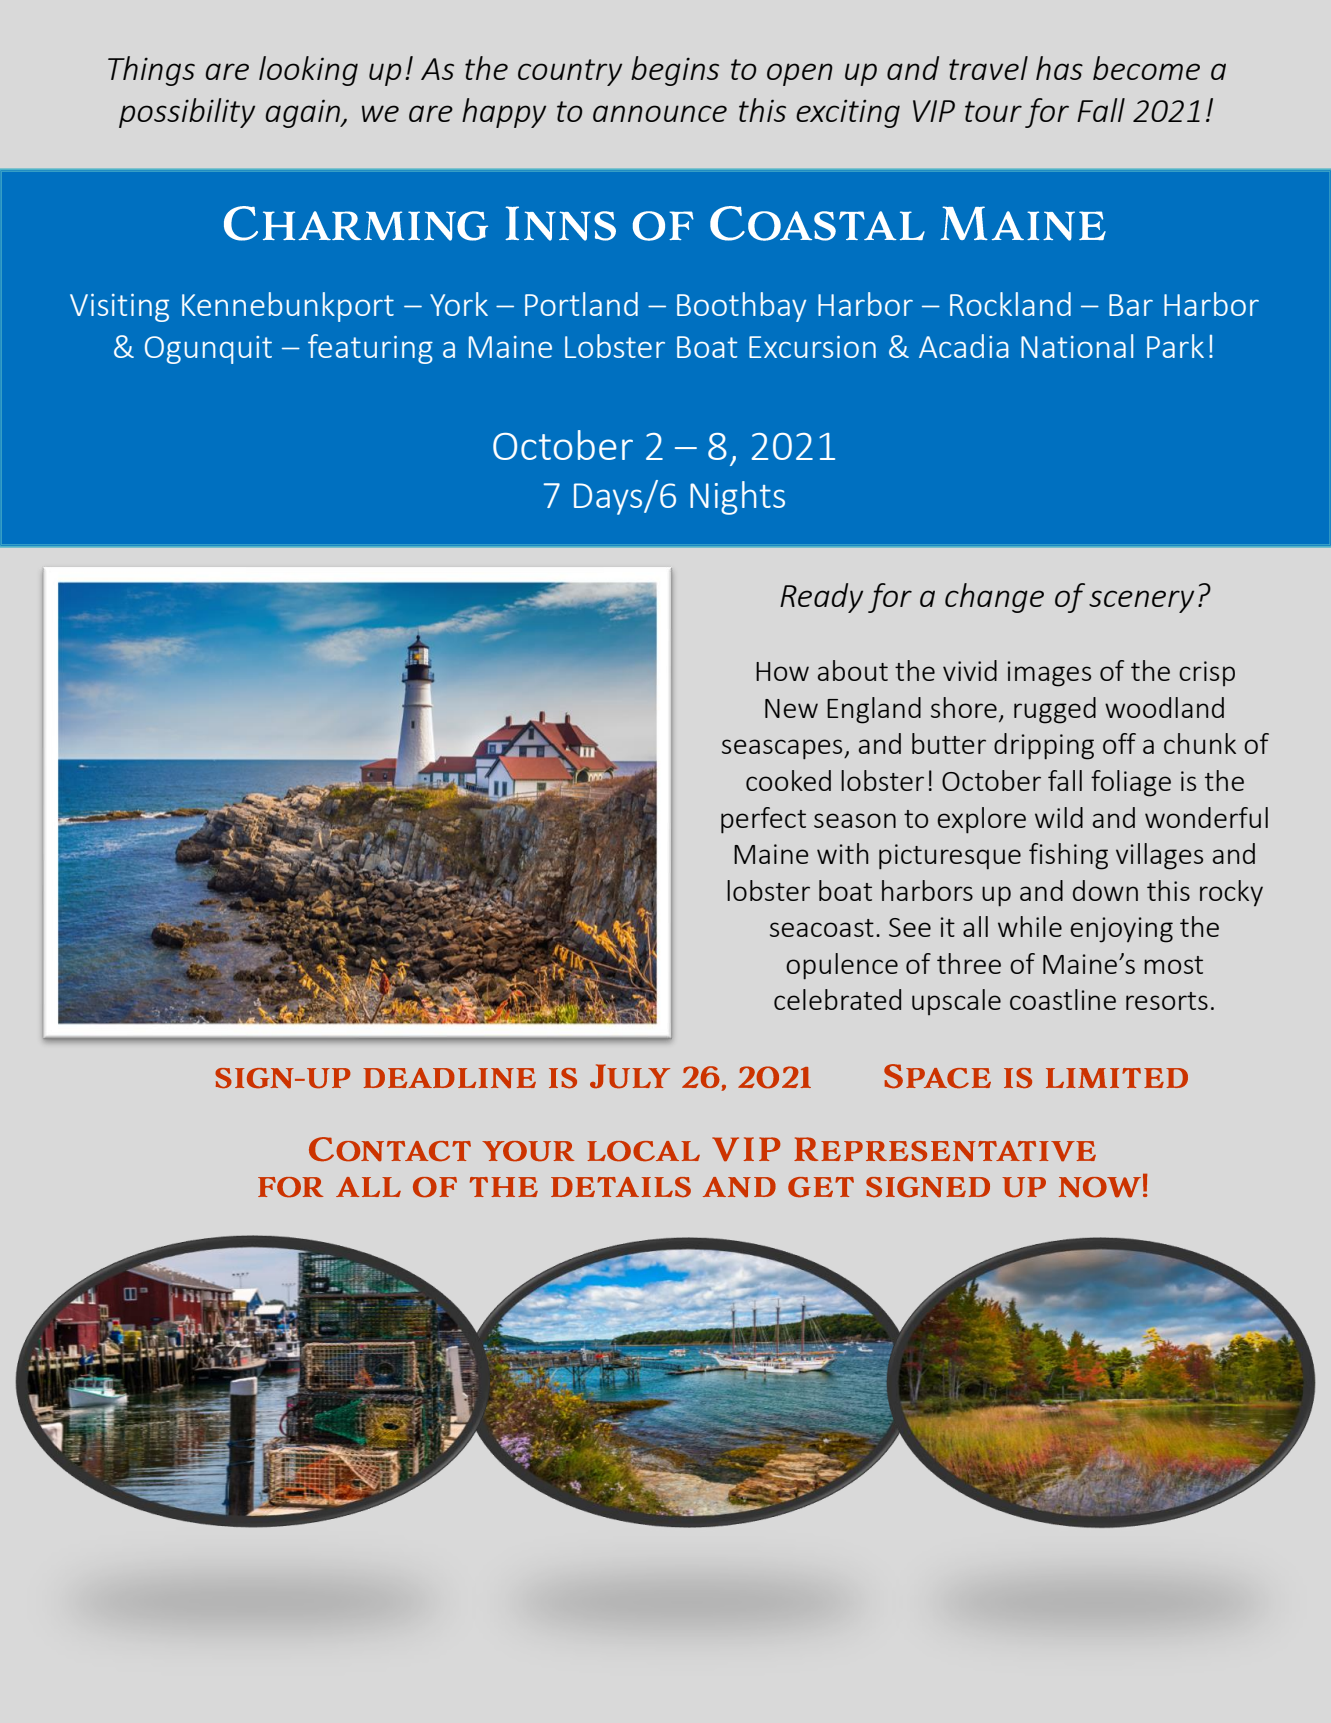  What do you see at coordinates (842, 966) in the screenshot?
I see `opulence` at bounding box center [842, 966].
